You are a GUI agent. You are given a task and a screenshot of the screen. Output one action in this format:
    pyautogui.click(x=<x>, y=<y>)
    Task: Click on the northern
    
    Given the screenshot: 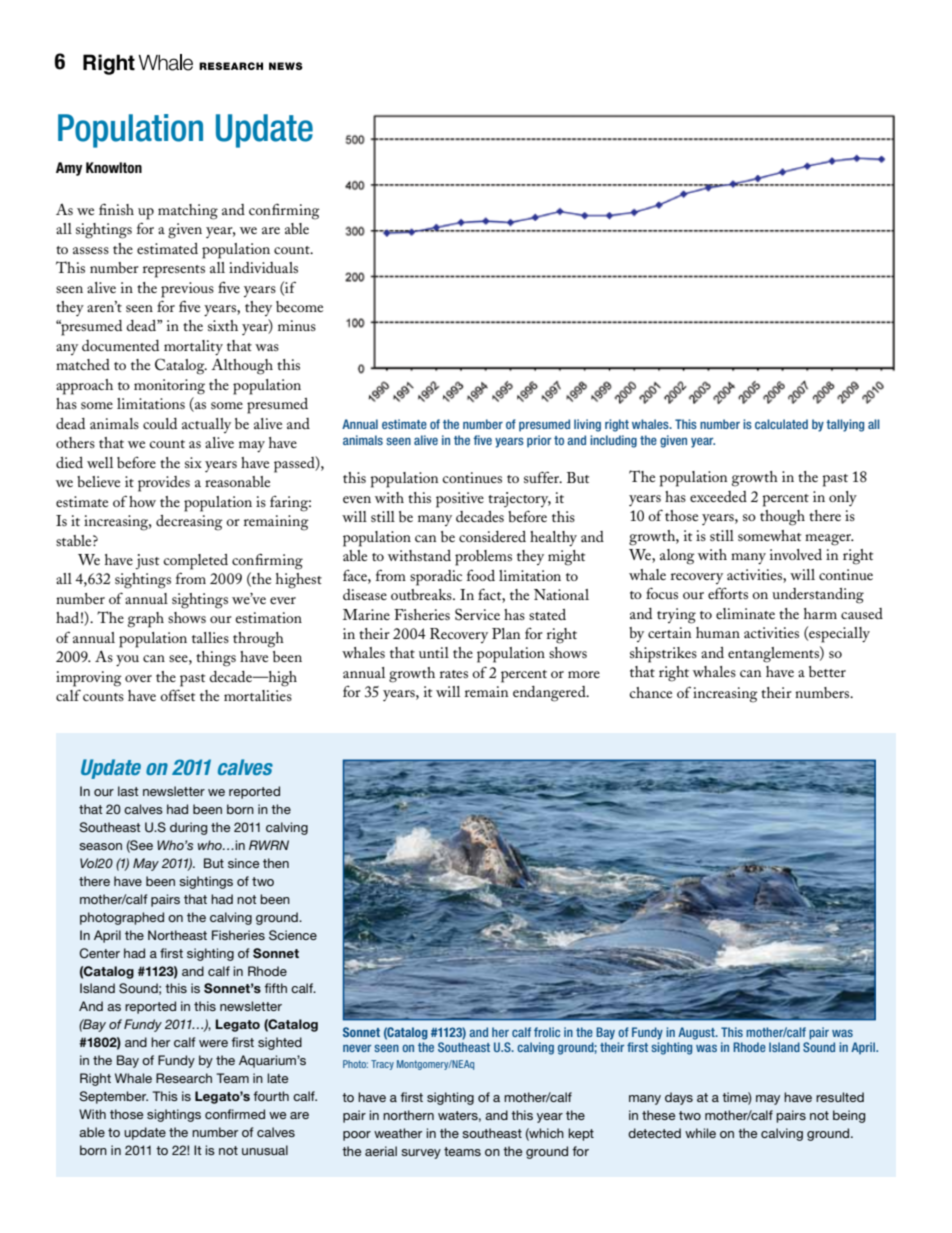 What is the action you would take?
    pyautogui.click(x=408, y=1115)
